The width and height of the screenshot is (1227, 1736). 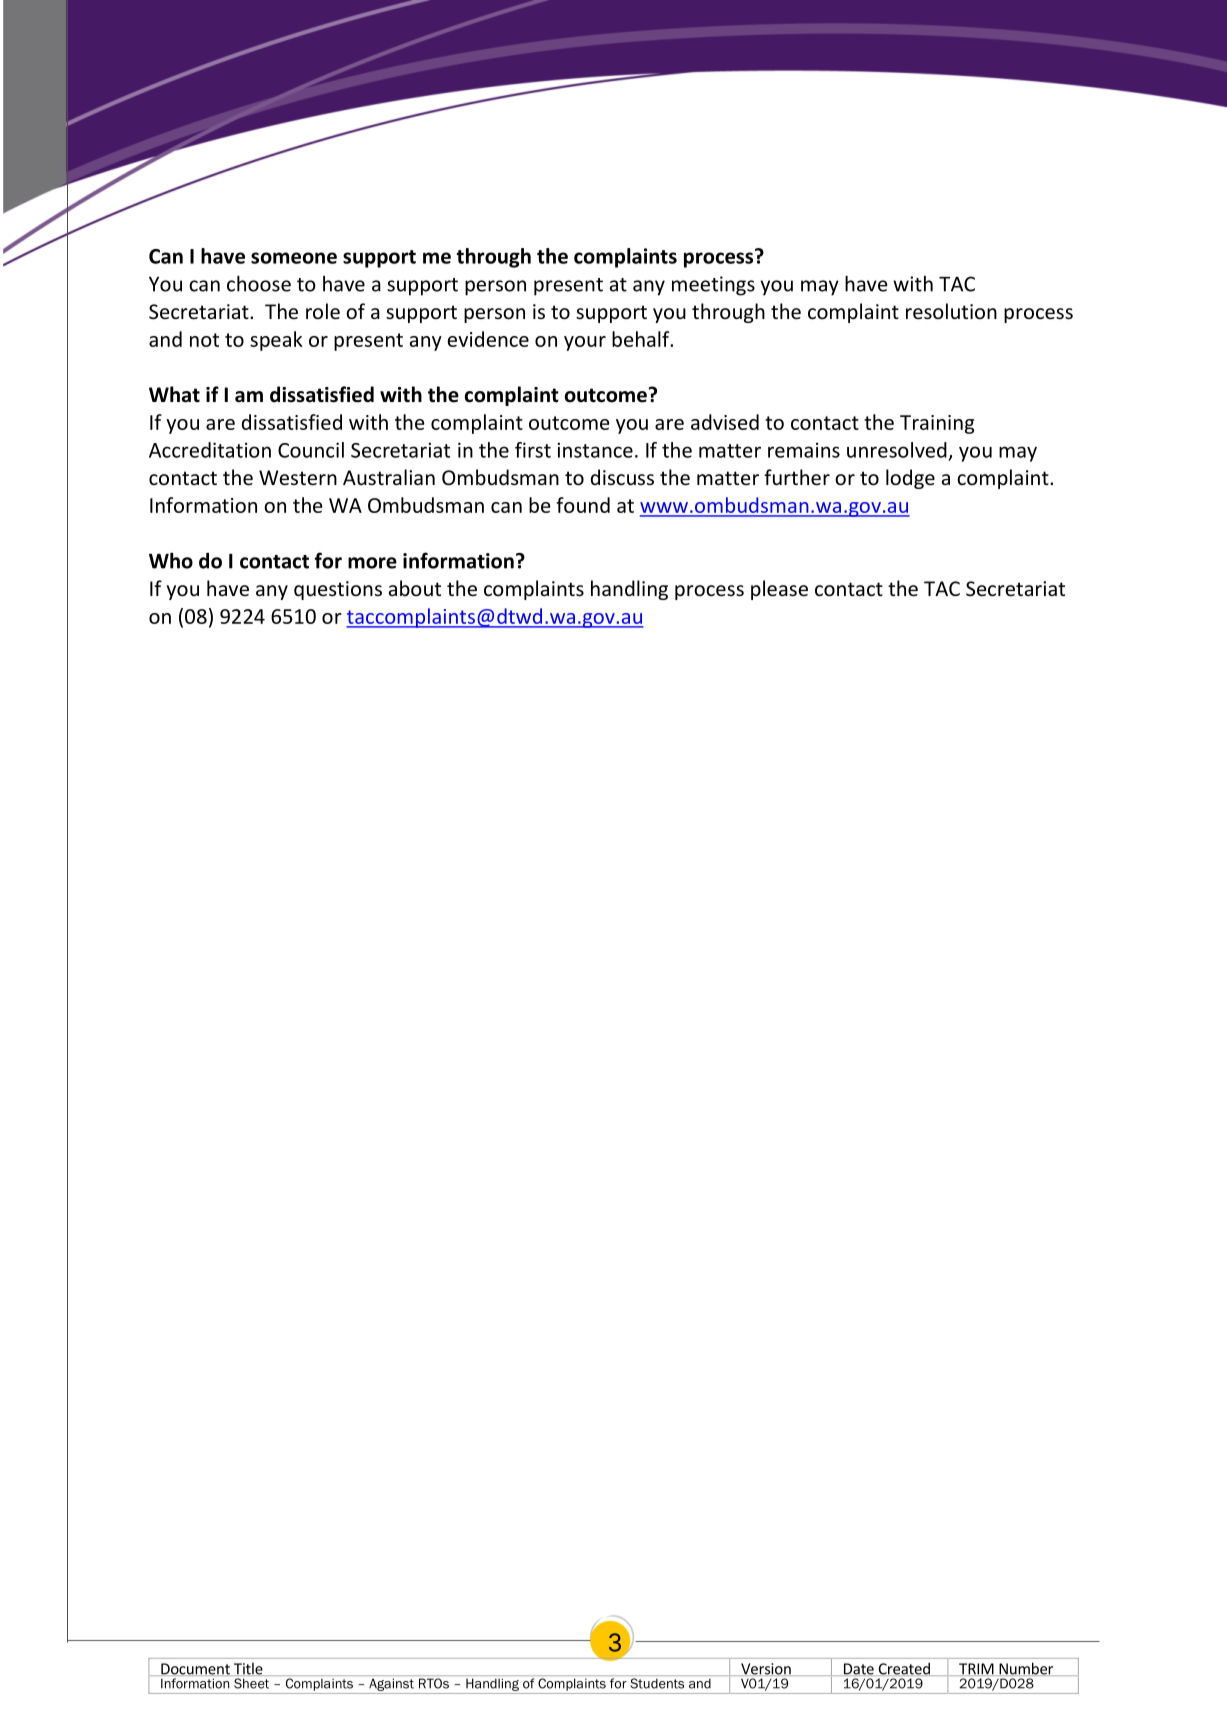 What do you see at coordinates (195, 1669) in the screenshot?
I see `Document` at bounding box center [195, 1669].
